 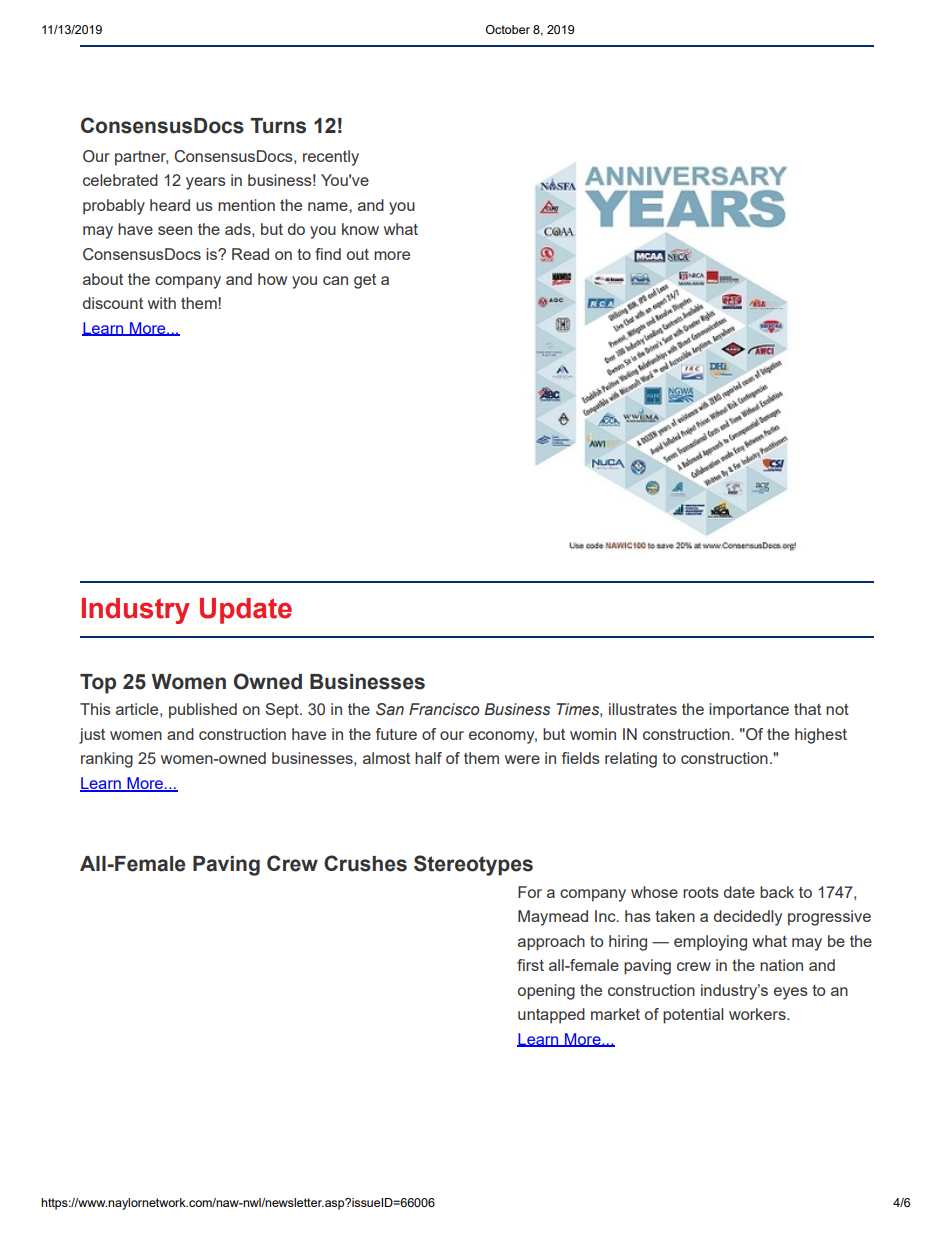 What do you see at coordinates (530, 965) in the page?
I see `first` at bounding box center [530, 965].
